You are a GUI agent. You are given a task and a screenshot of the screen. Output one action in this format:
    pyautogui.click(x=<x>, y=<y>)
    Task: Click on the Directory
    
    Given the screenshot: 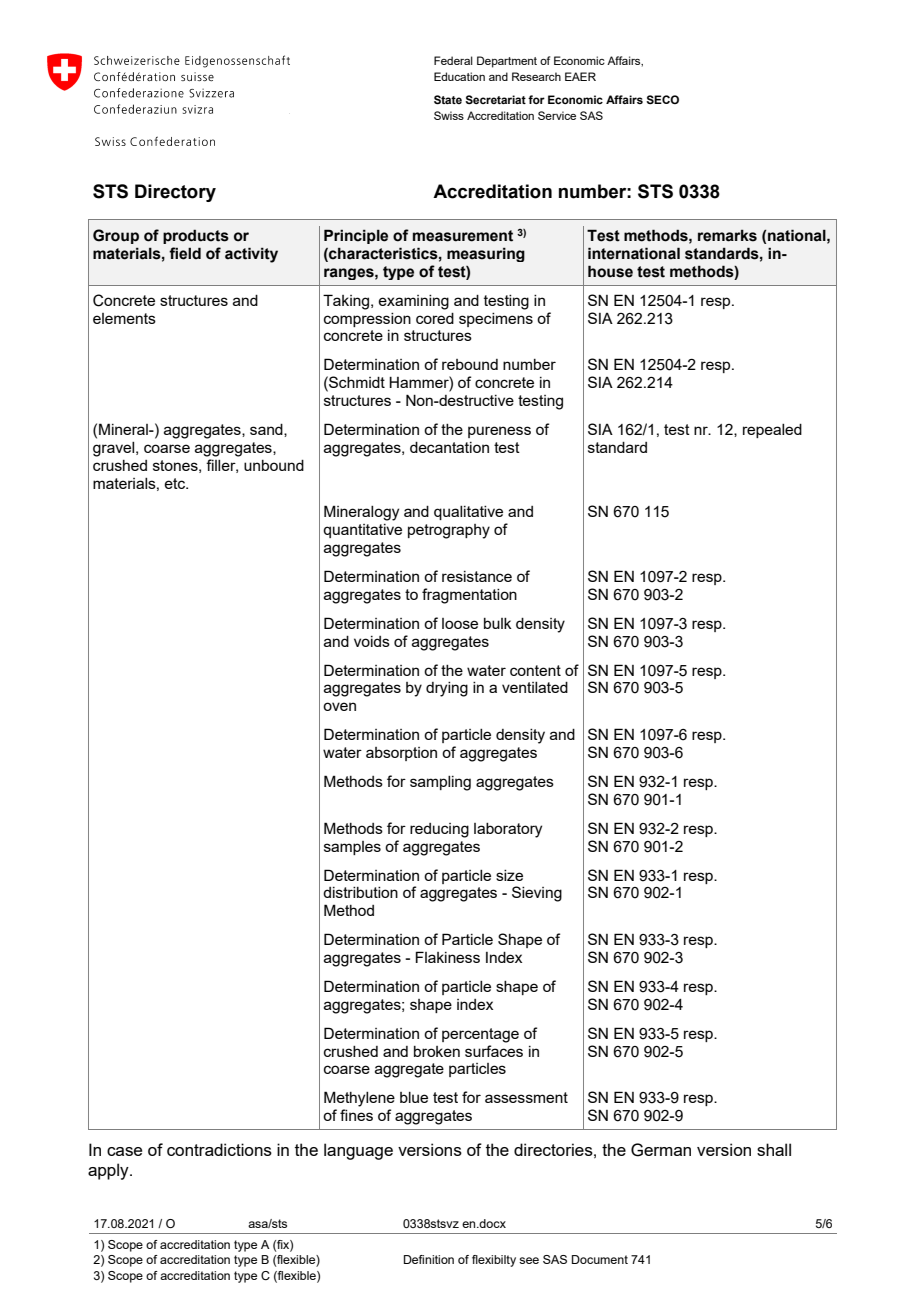 What is the action you would take?
    pyautogui.click(x=175, y=193)
